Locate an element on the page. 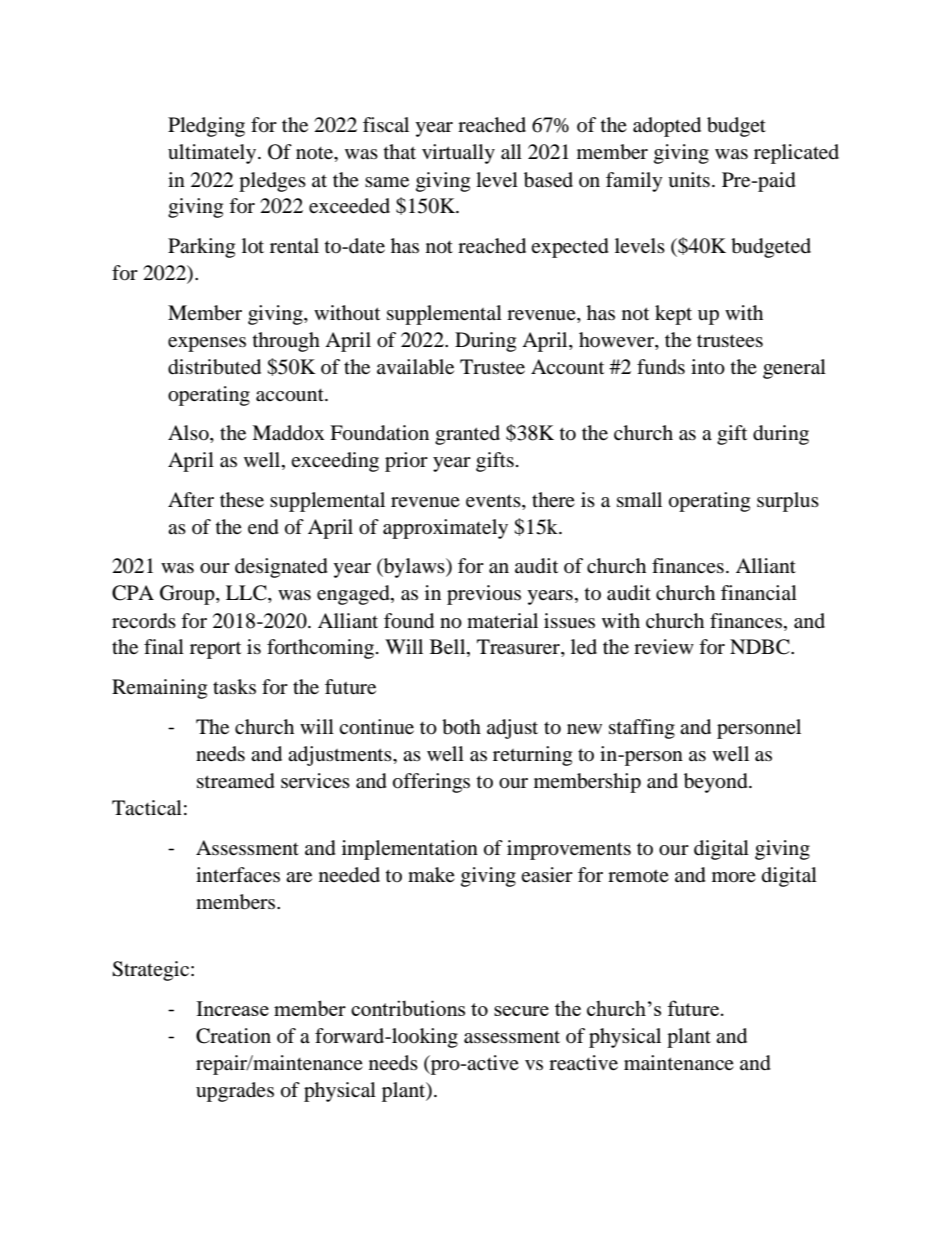 This page has height=1233, width=952. Group is located at coordinates (188, 595).
